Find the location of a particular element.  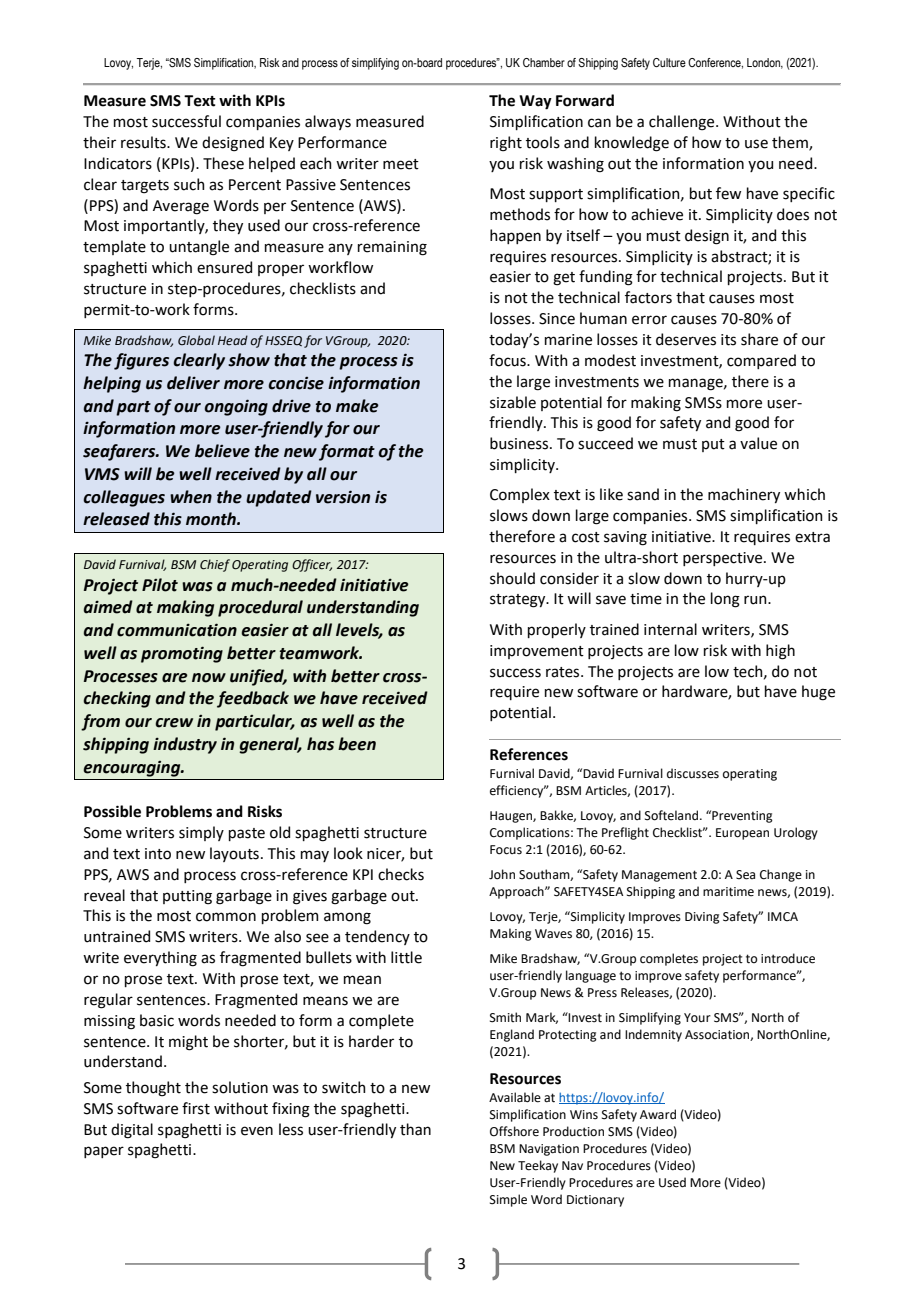

results is located at coordinates (144, 142).
